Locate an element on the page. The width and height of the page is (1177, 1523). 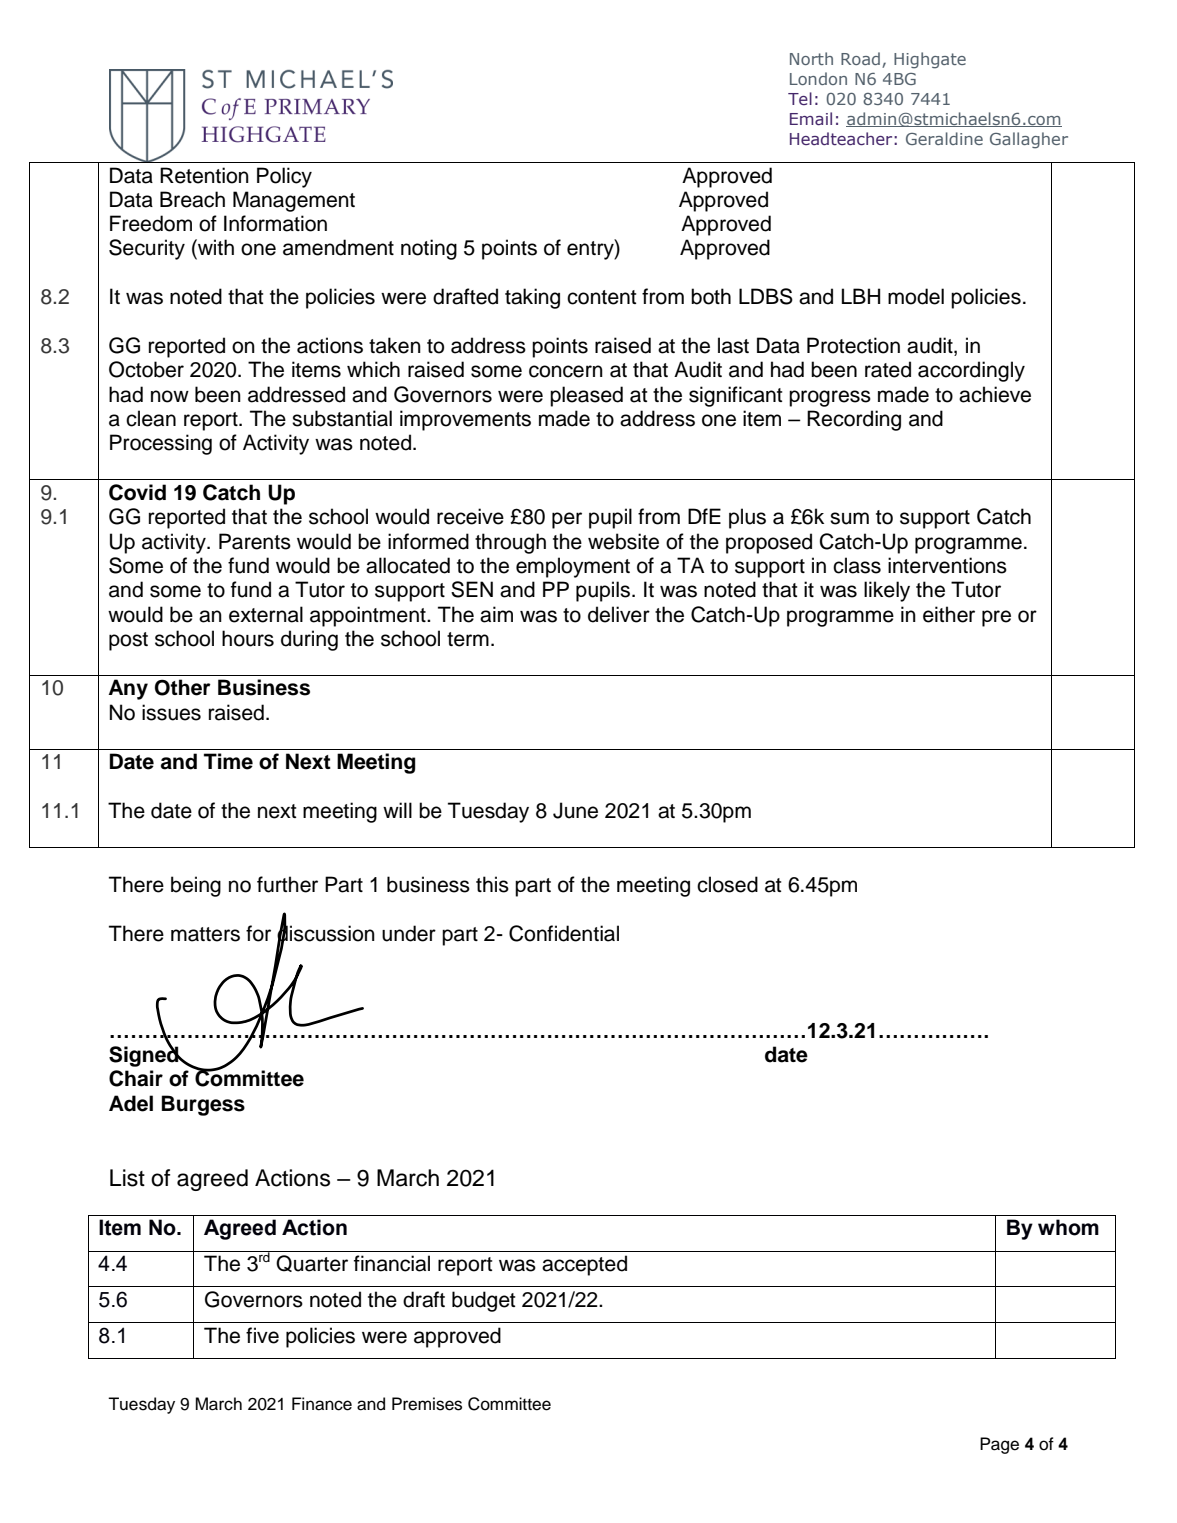
Finance is located at coordinates (322, 1404).
